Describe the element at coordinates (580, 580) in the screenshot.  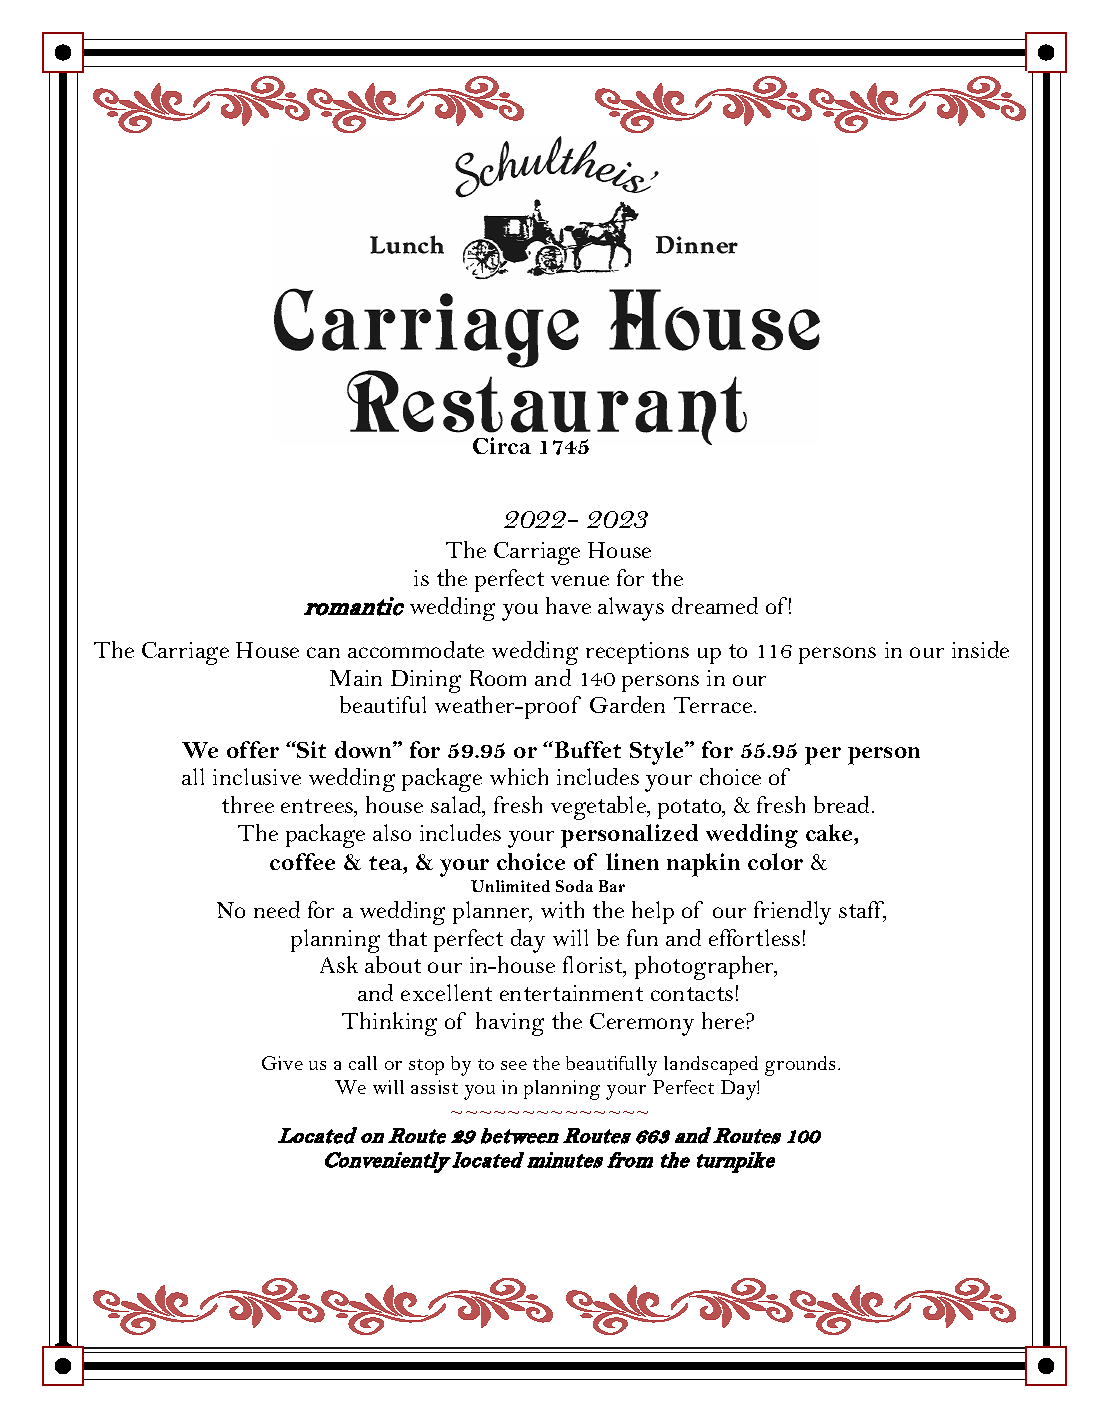
I see `venue` at that location.
